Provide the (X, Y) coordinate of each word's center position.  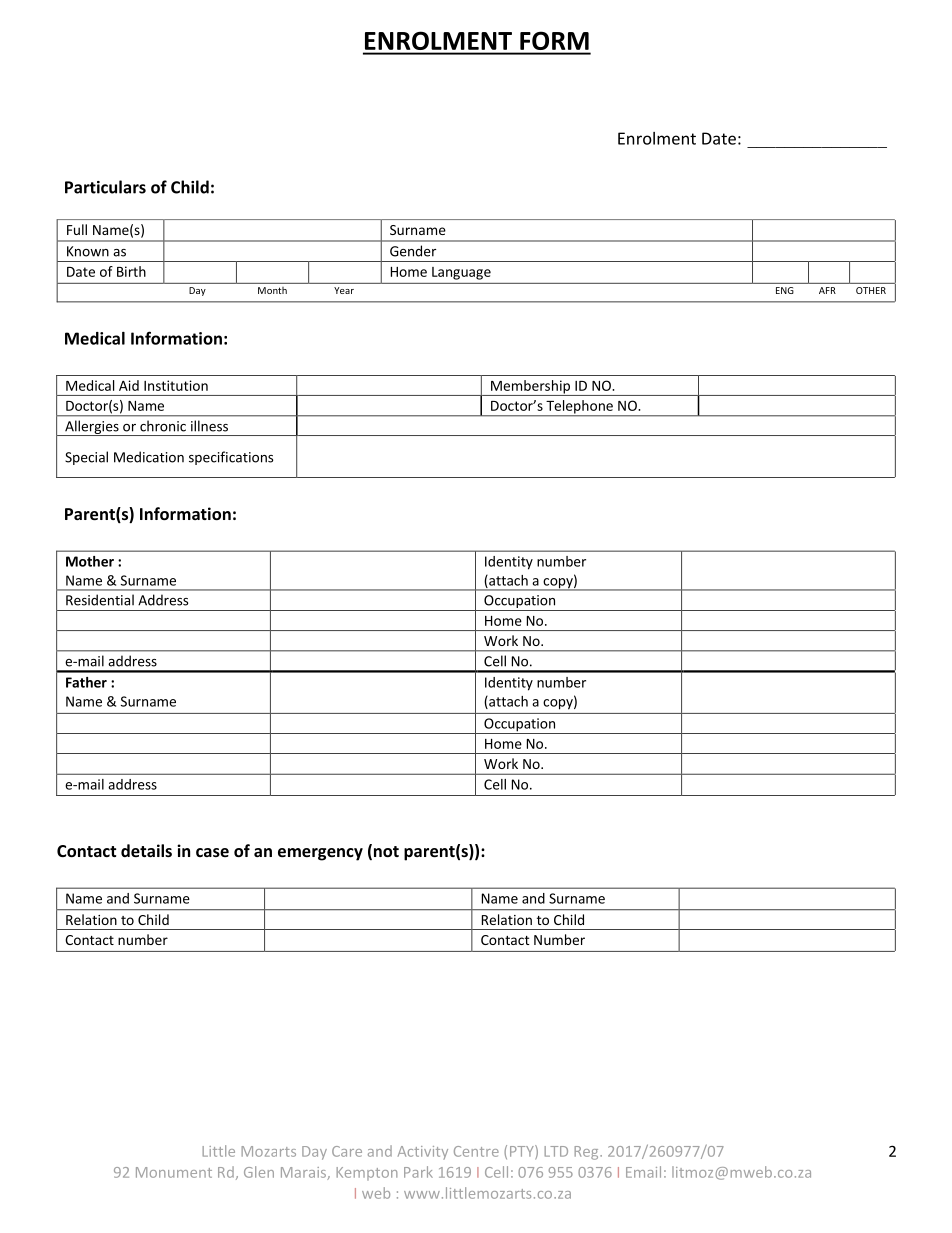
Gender (413, 251)
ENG (785, 290)
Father (86, 682)
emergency (320, 854)
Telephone (579, 408)
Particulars (105, 187)
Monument (174, 1172)
